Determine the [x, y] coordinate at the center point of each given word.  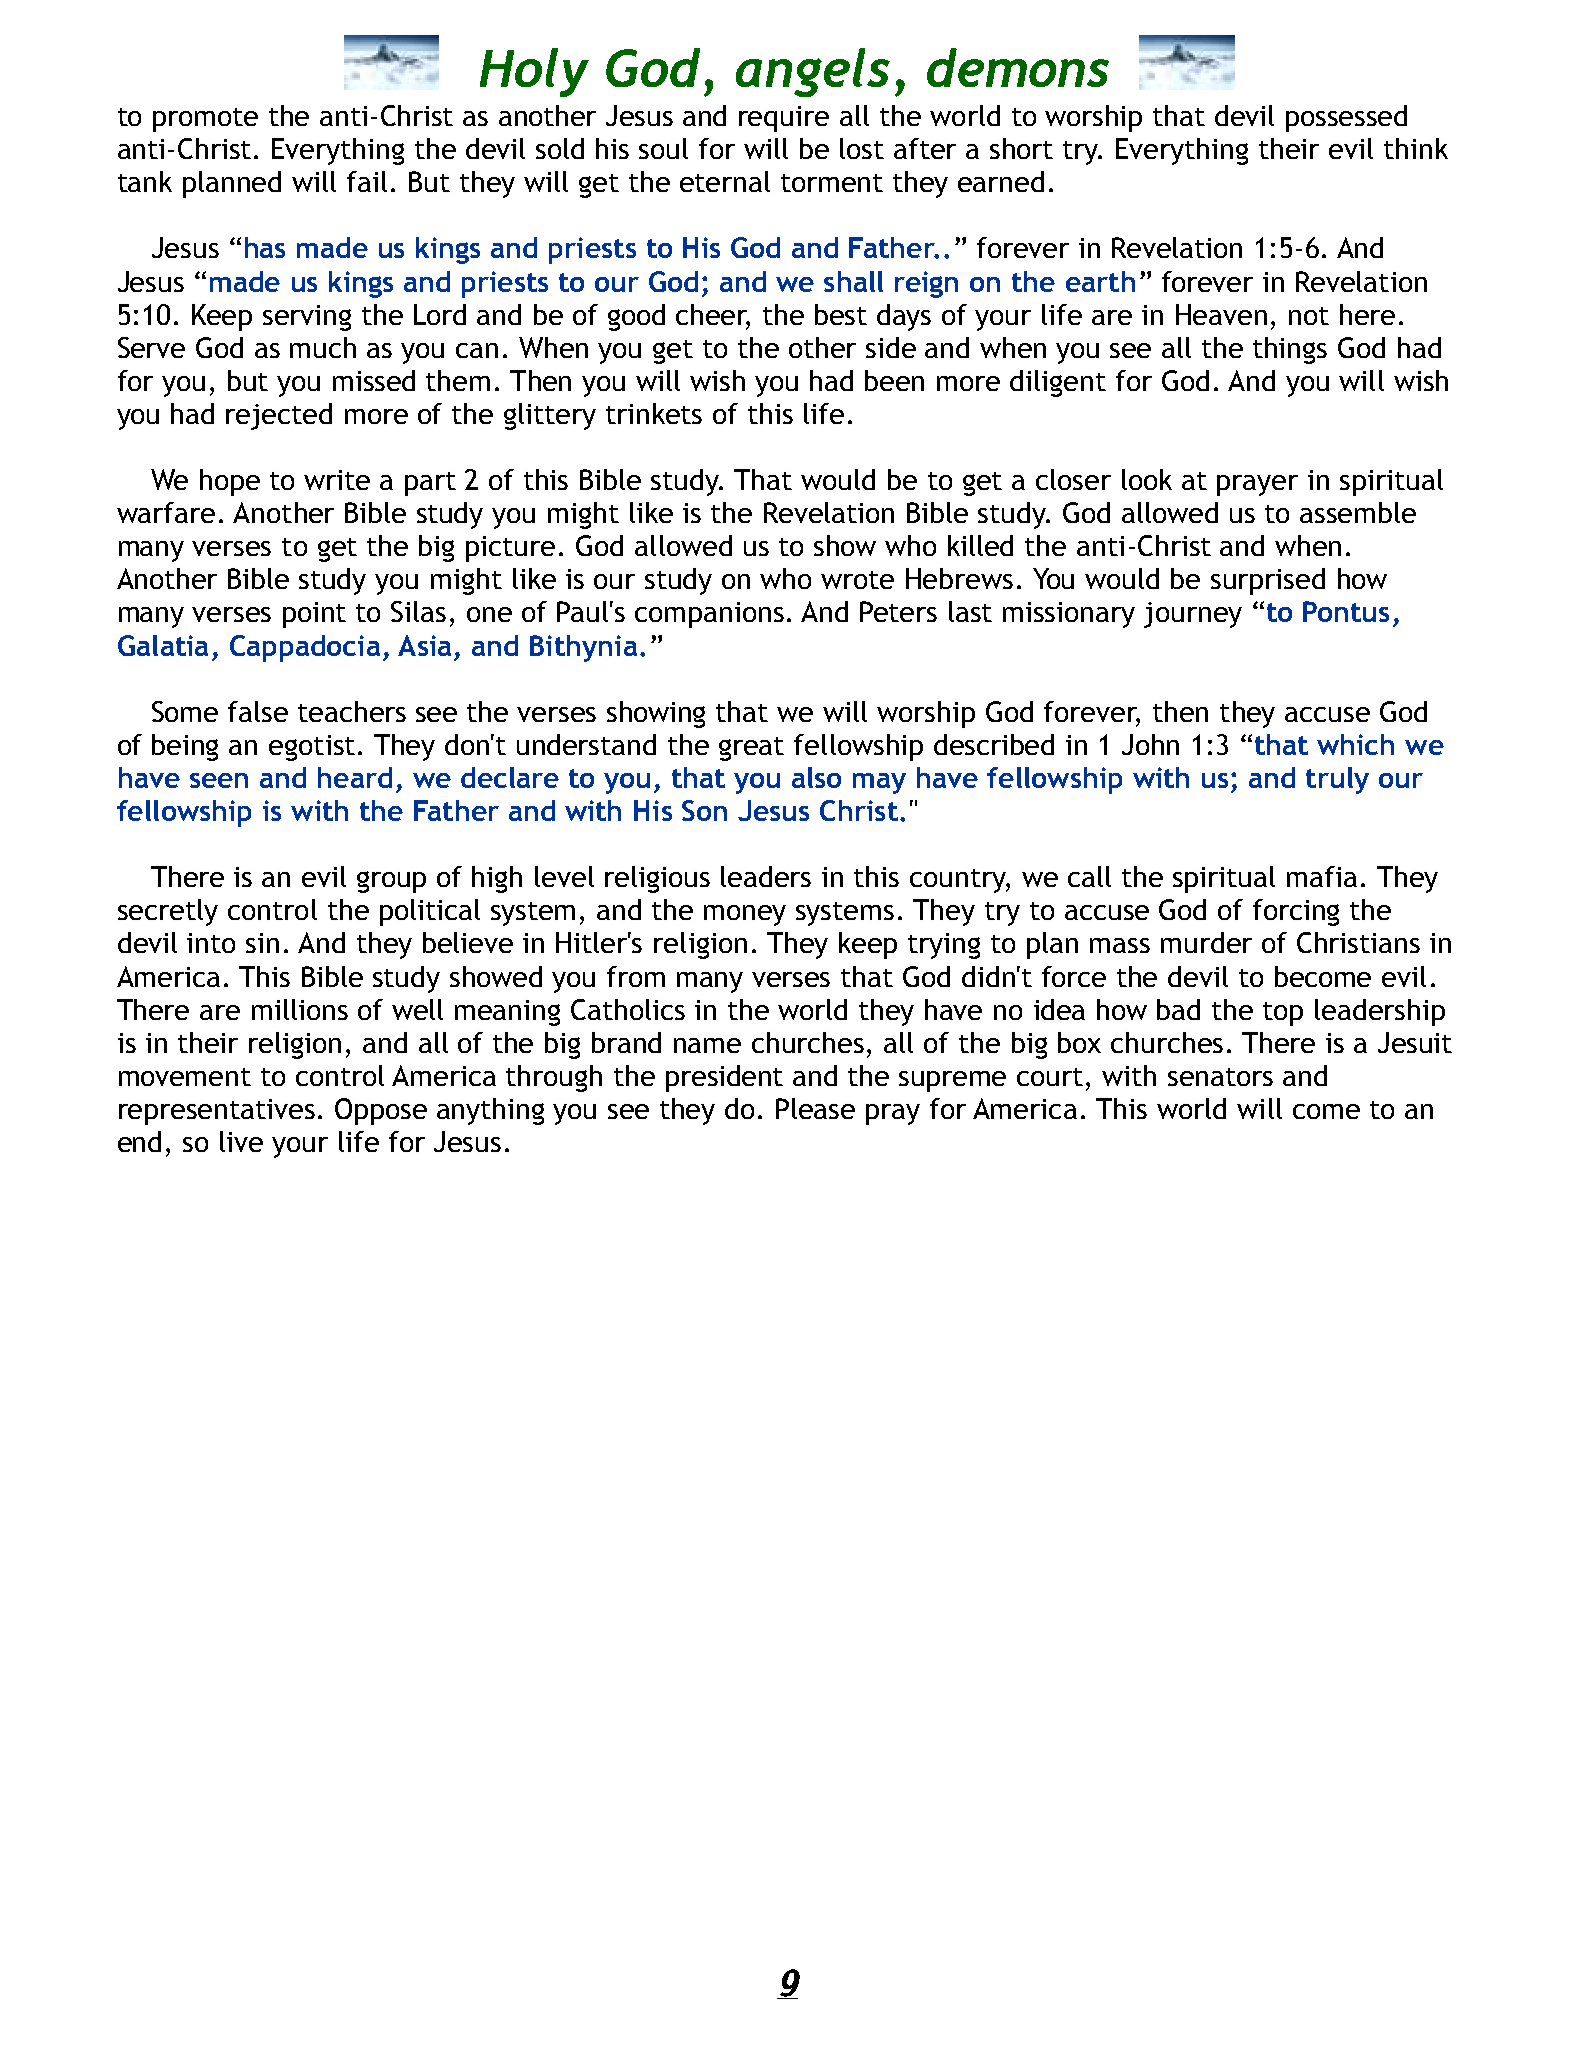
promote [205, 120]
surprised [1268, 581]
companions [709, 615]
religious [657, 879]
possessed [1346, 118]
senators [1220, 1077]
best [841, 314]
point [314, 615]
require [784, 119]
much [323, 347]
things [1290, 350]
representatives [217, 1112]
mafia [1322, 876]
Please [815, 1108]
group [391, 882]
